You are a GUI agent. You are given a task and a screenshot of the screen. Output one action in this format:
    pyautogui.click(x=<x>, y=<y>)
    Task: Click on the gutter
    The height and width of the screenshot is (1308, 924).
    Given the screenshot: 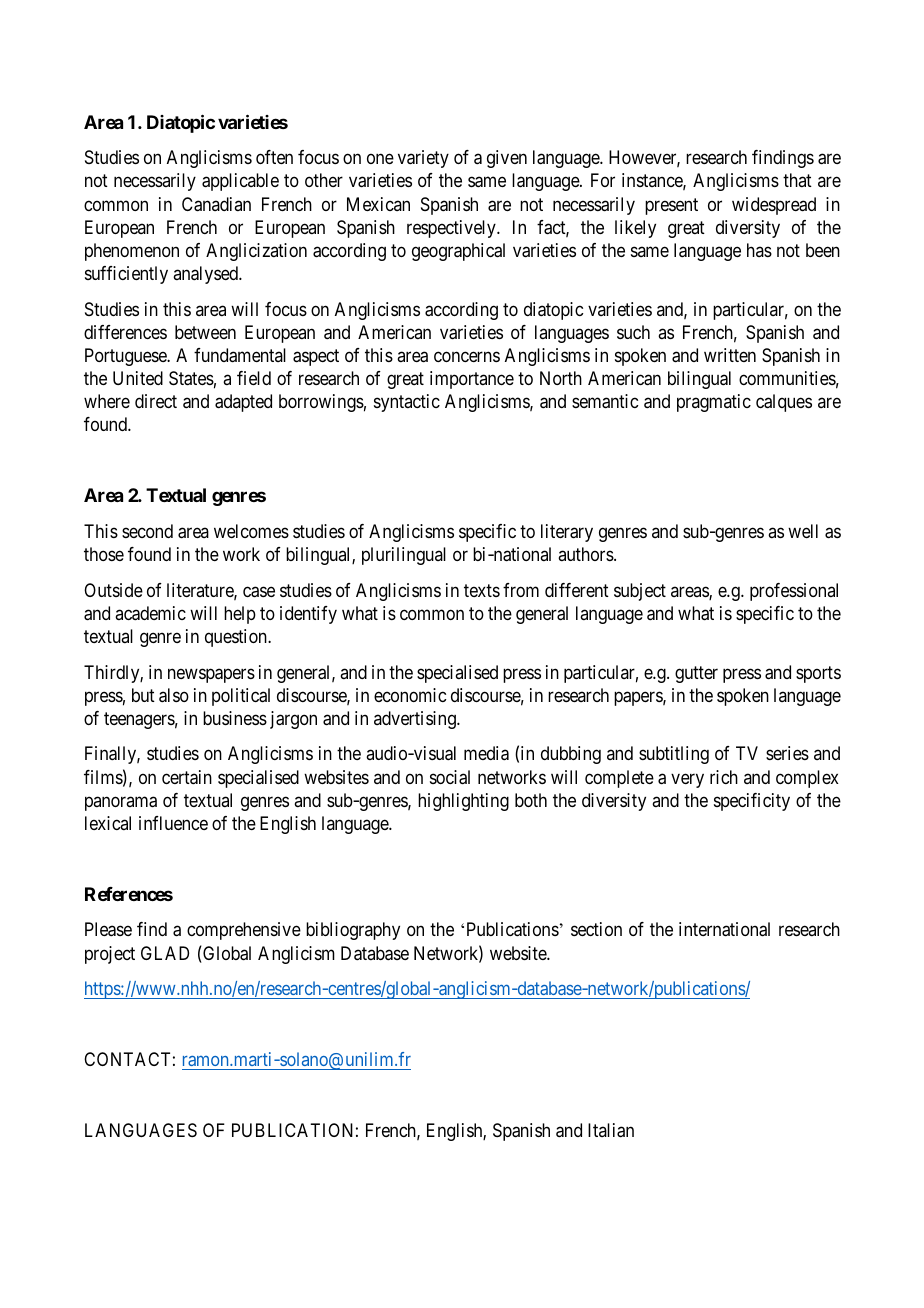 What is the action you would take?
    pyautogui.click(x=696, y=674)
